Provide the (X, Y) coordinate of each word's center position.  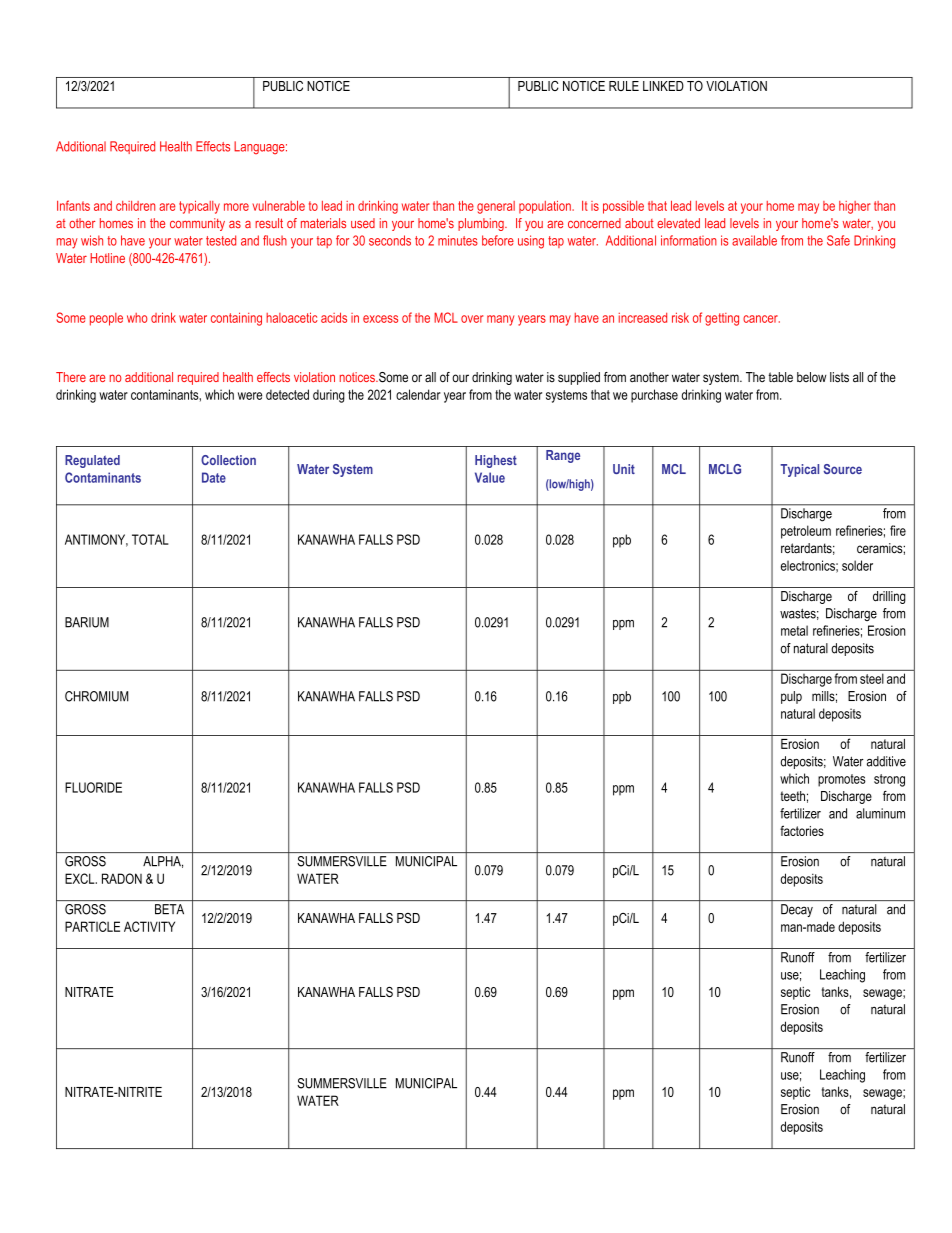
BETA (169, 909)
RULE (624, 86)
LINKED (663, 86)
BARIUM (87, 622)
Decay (797, 910)
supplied (579, 378)
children (135, 206)
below (811, 377)
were (250, 396)
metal (794, 630)
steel (872, 679)
